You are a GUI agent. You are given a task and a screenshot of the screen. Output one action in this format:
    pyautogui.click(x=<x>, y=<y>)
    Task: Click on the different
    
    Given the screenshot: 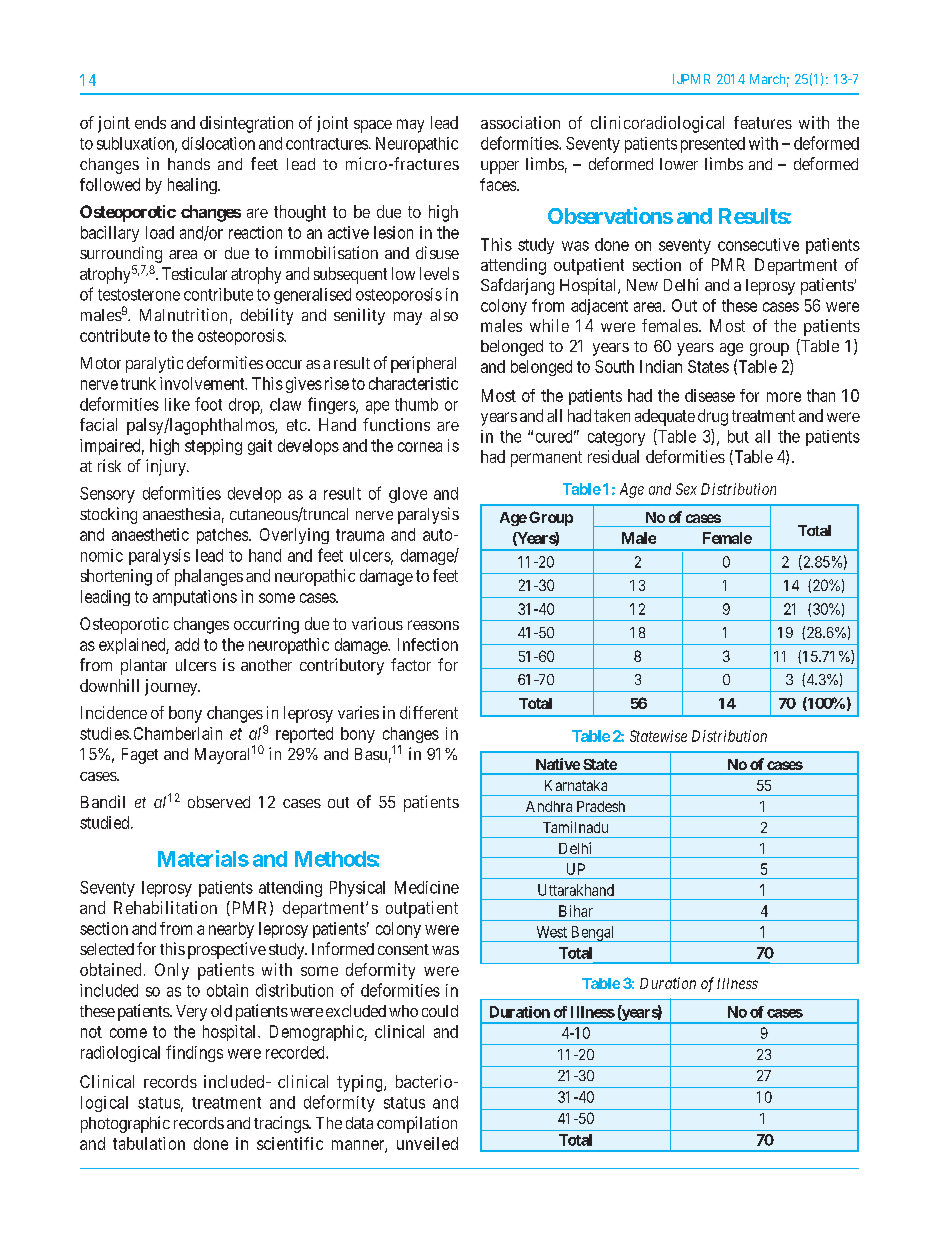 What is the action you would take?
    pyautogui.click(x=429, y=712)
